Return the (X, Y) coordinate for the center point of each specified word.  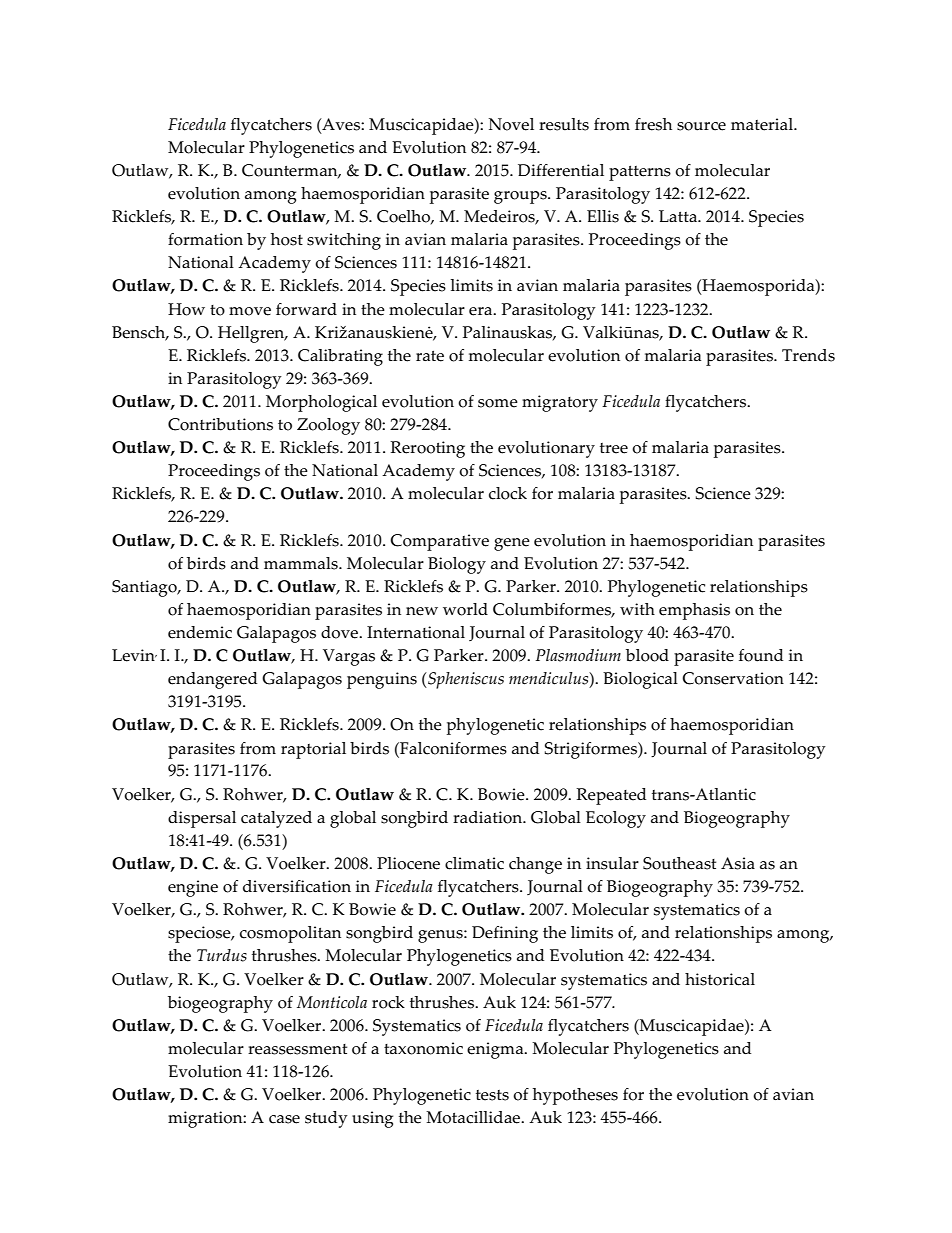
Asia (738, 863)
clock (508, 493)
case (284, 1119)
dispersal (202, 819)
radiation (489, 817)
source (701, 126)
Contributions (220, 424)
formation (205, 239)
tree (614, 448)
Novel (511, 124)
